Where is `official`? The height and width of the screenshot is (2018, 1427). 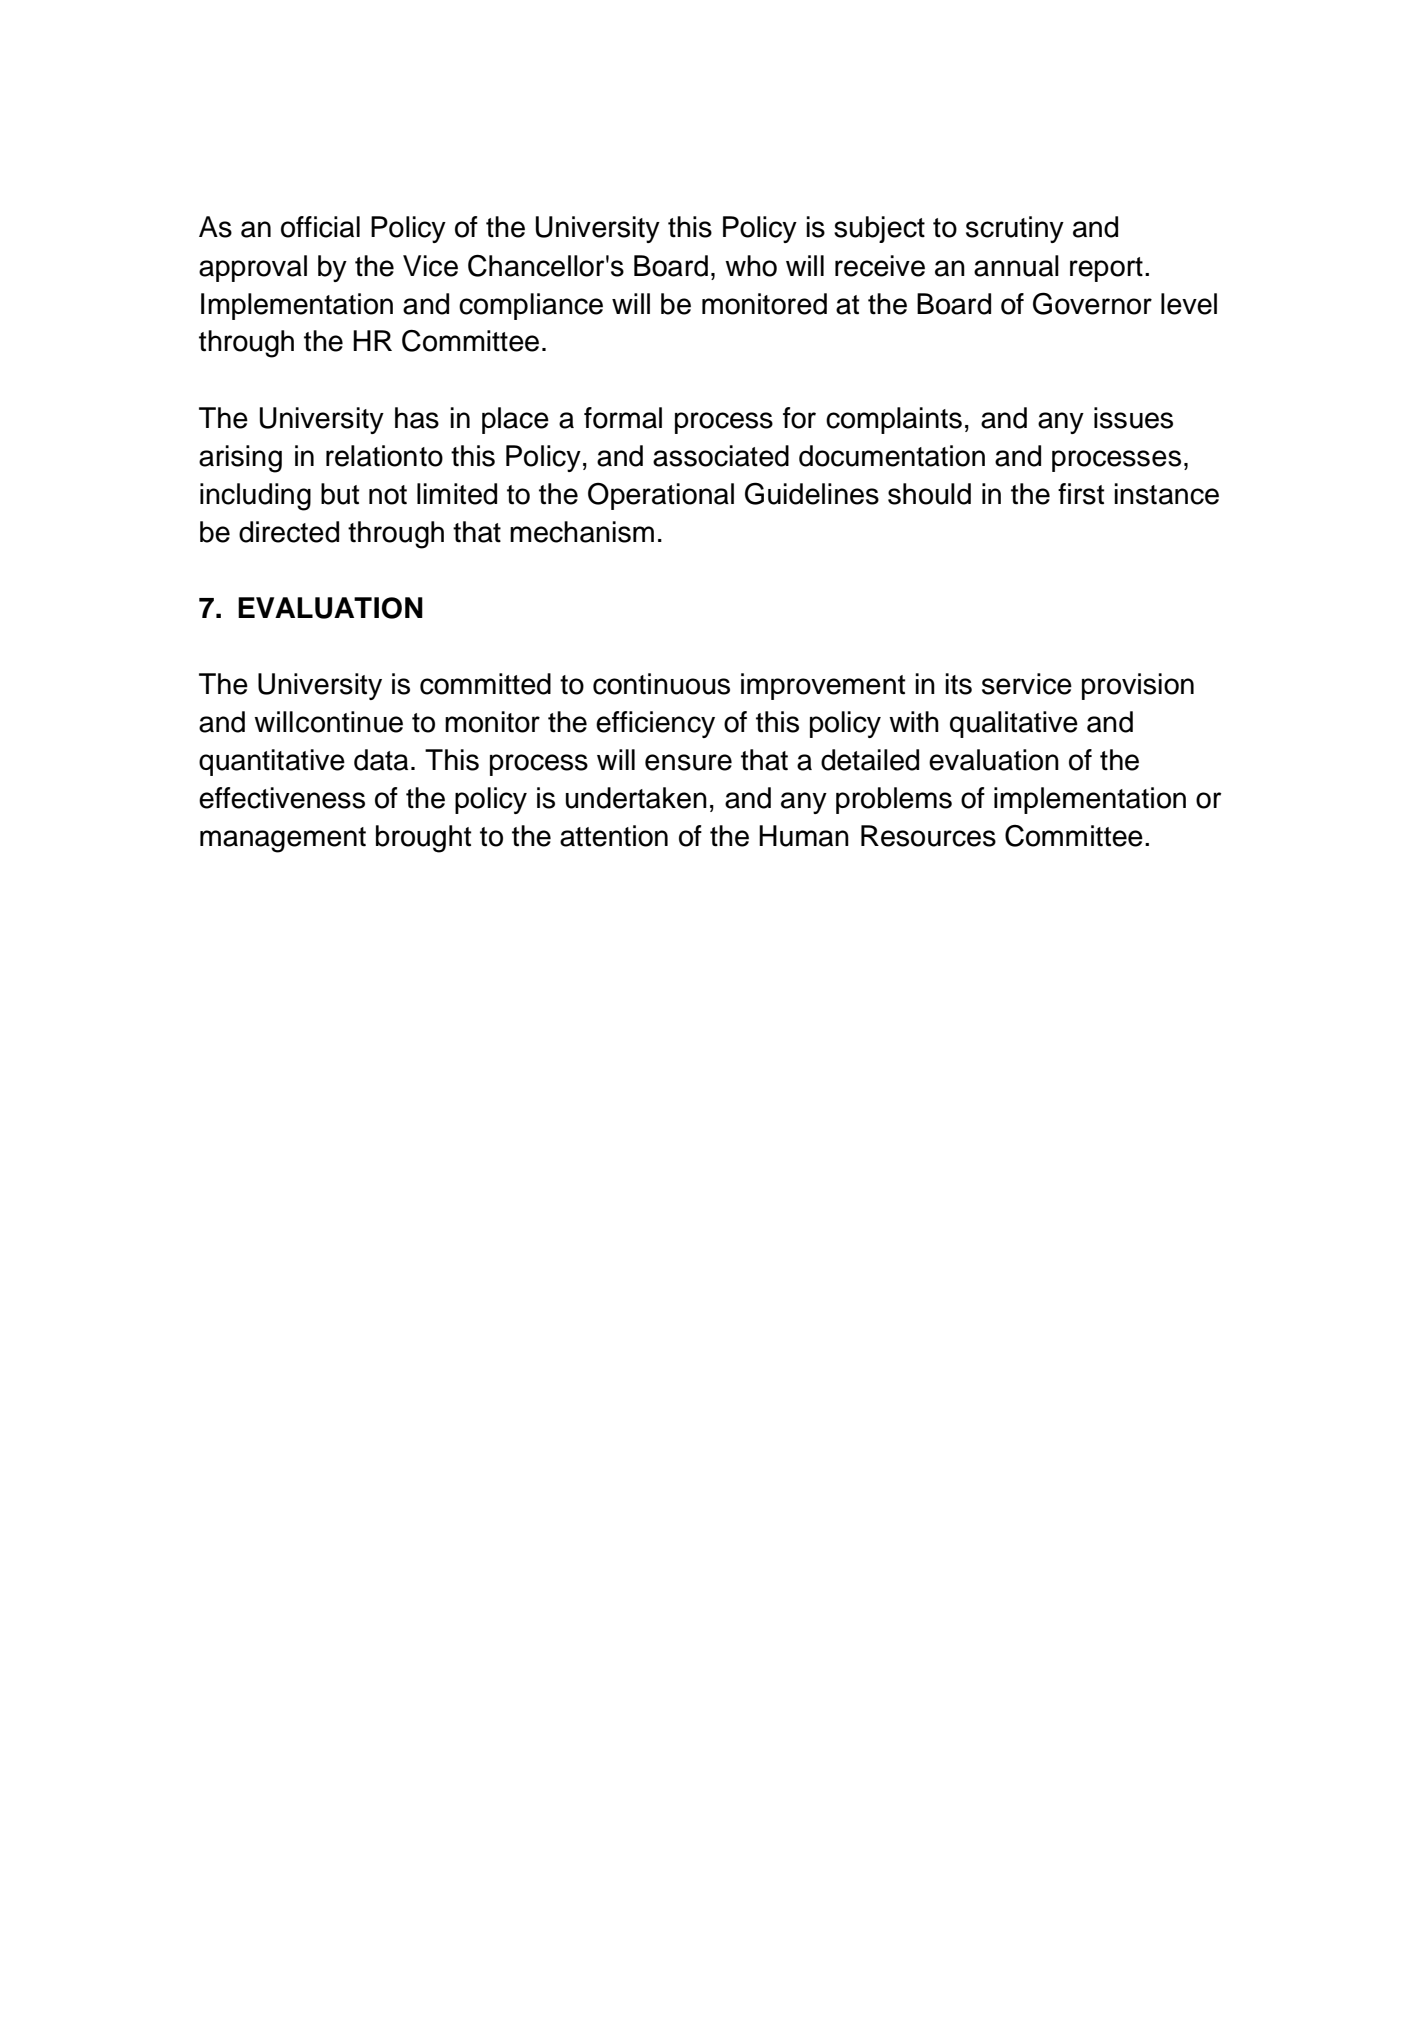 official is located at coordinates (320, 227).
